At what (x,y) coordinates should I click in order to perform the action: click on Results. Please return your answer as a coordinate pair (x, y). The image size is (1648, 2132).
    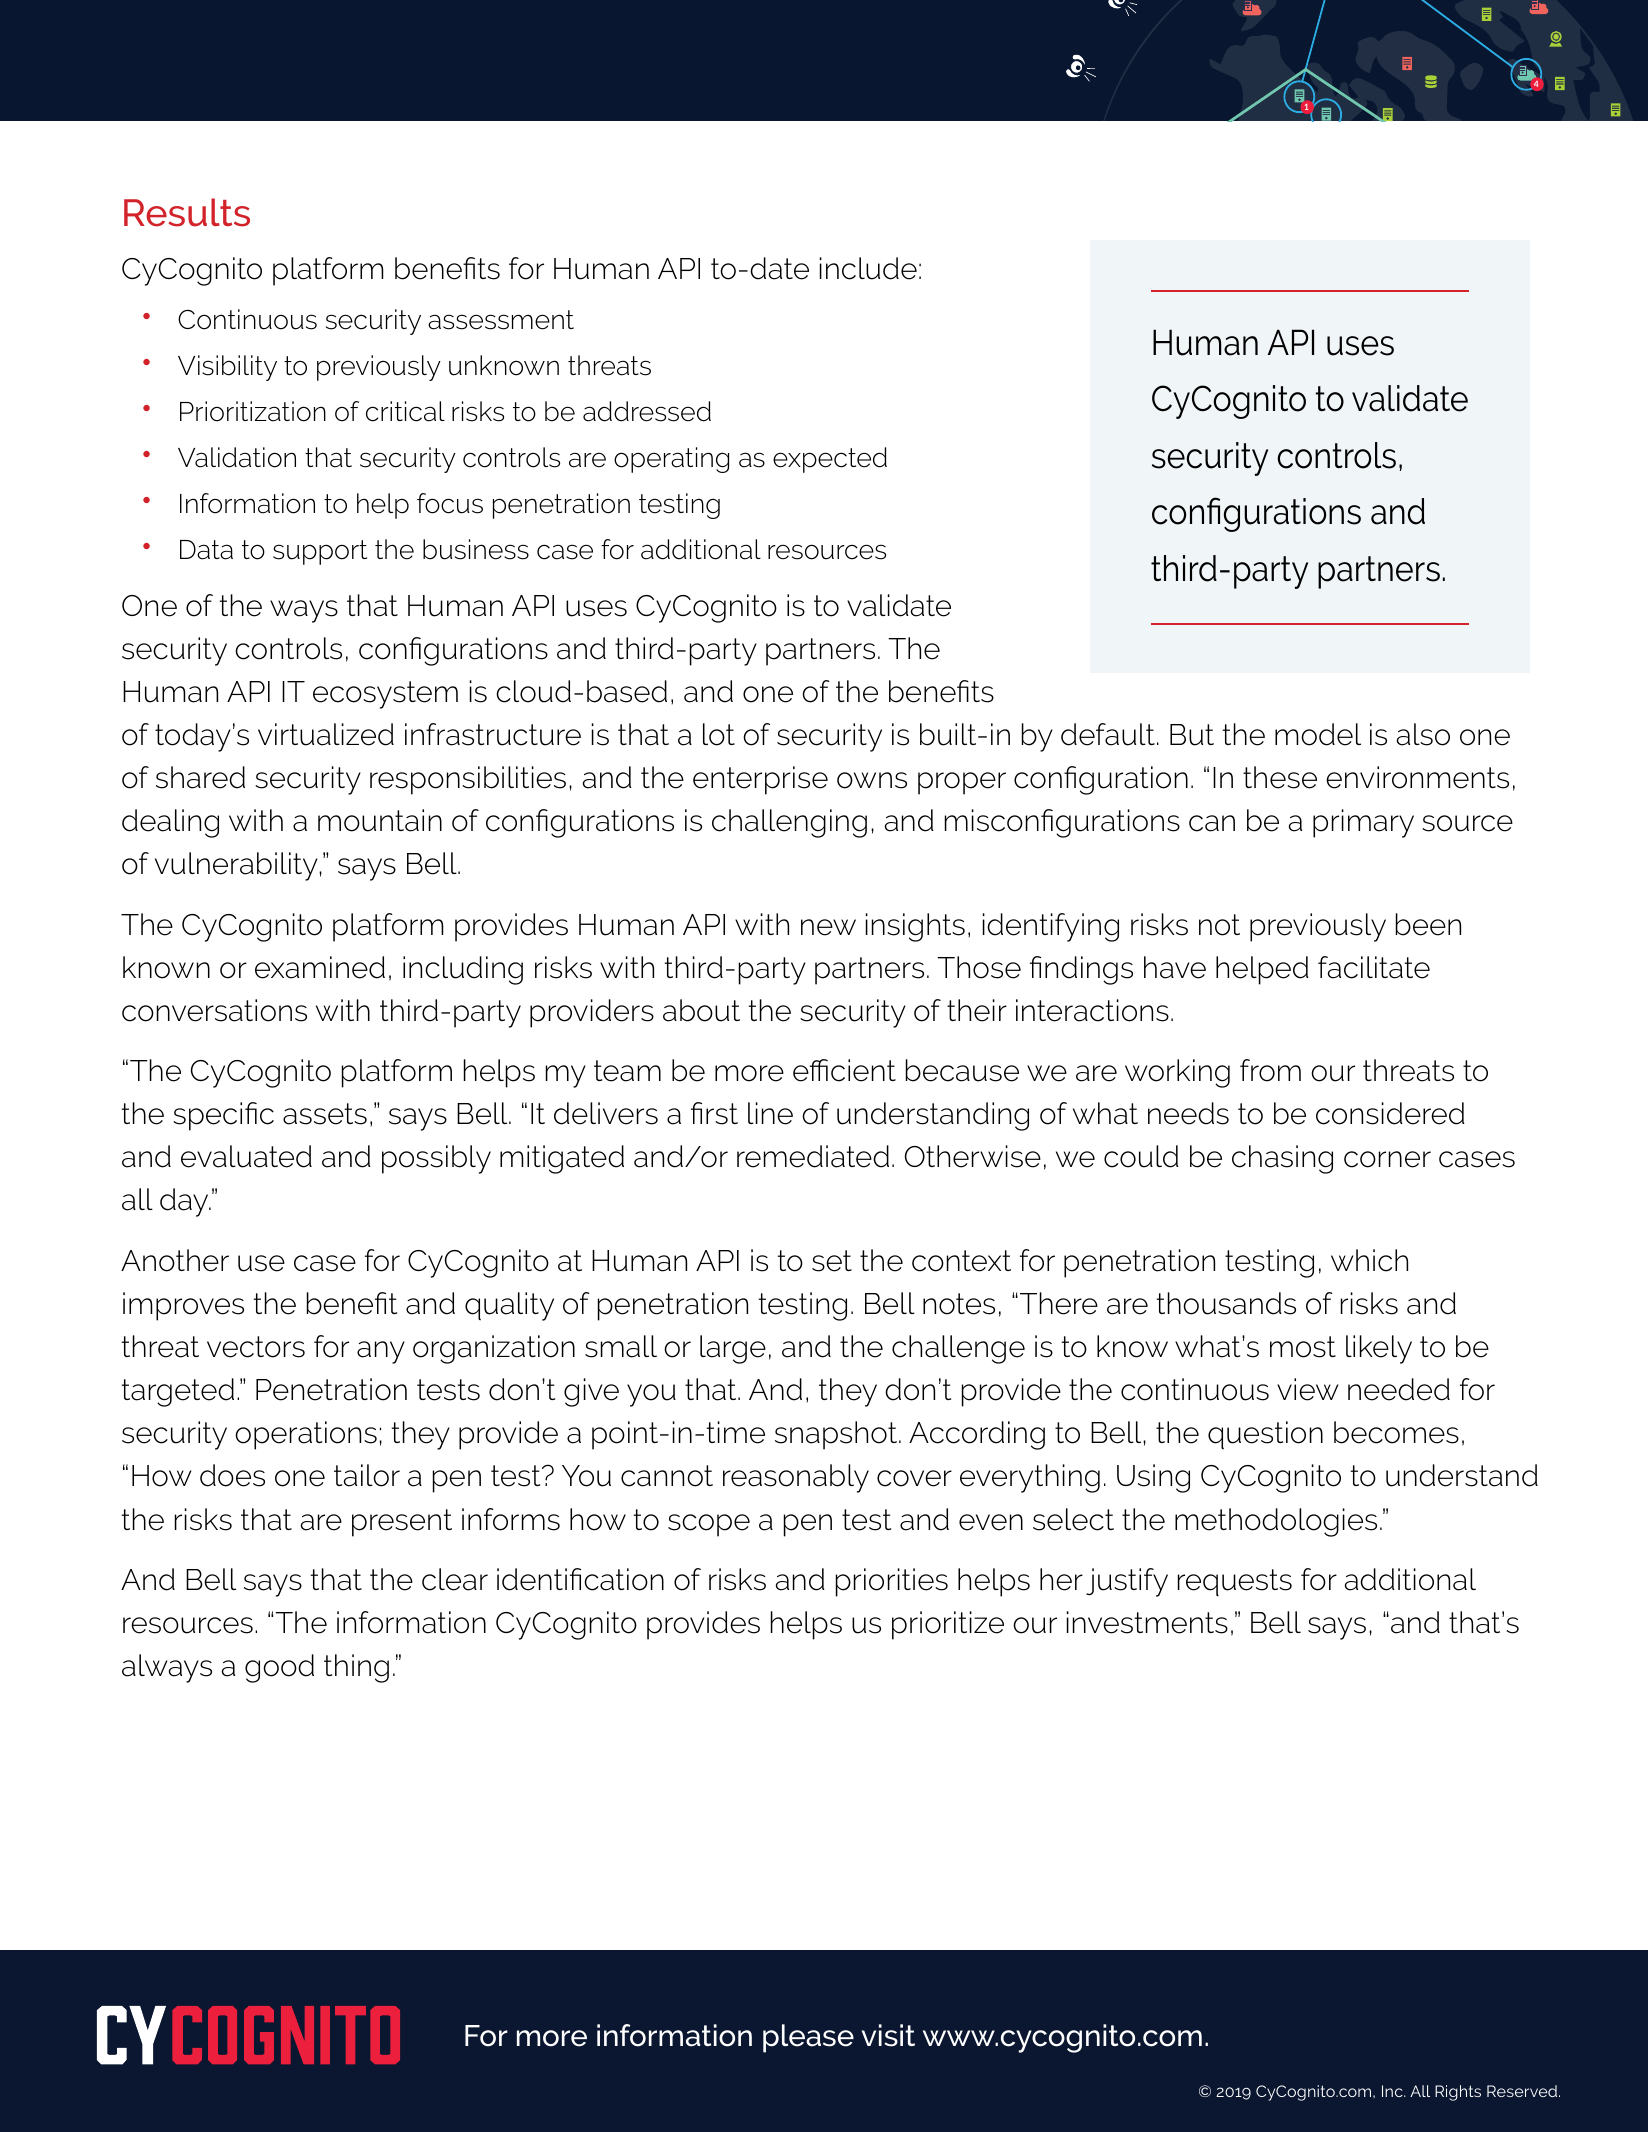
    Looking at the image, I should click on (187, 212).
